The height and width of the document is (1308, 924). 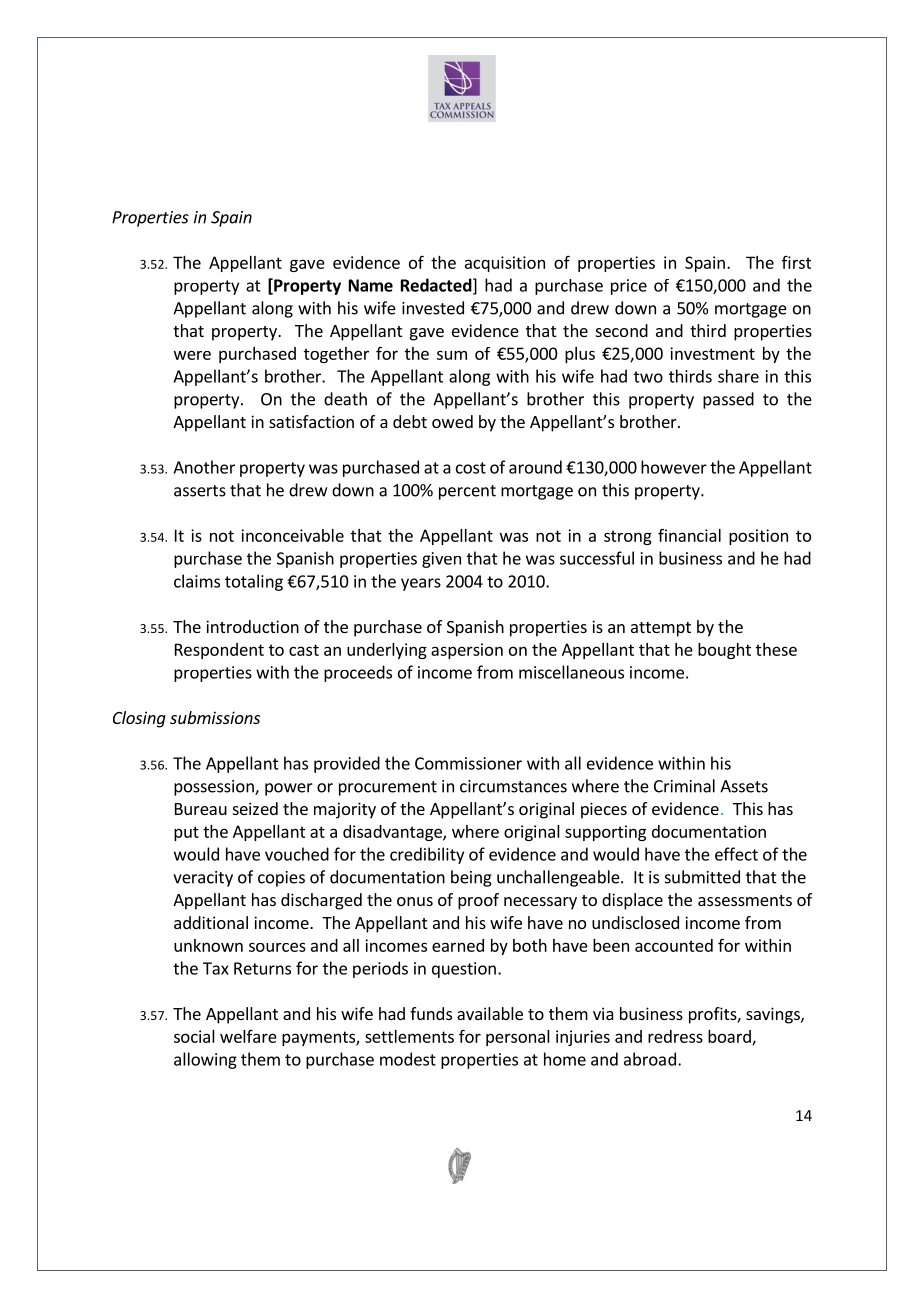 I want to click on cost, so click(x=471, y=468).
